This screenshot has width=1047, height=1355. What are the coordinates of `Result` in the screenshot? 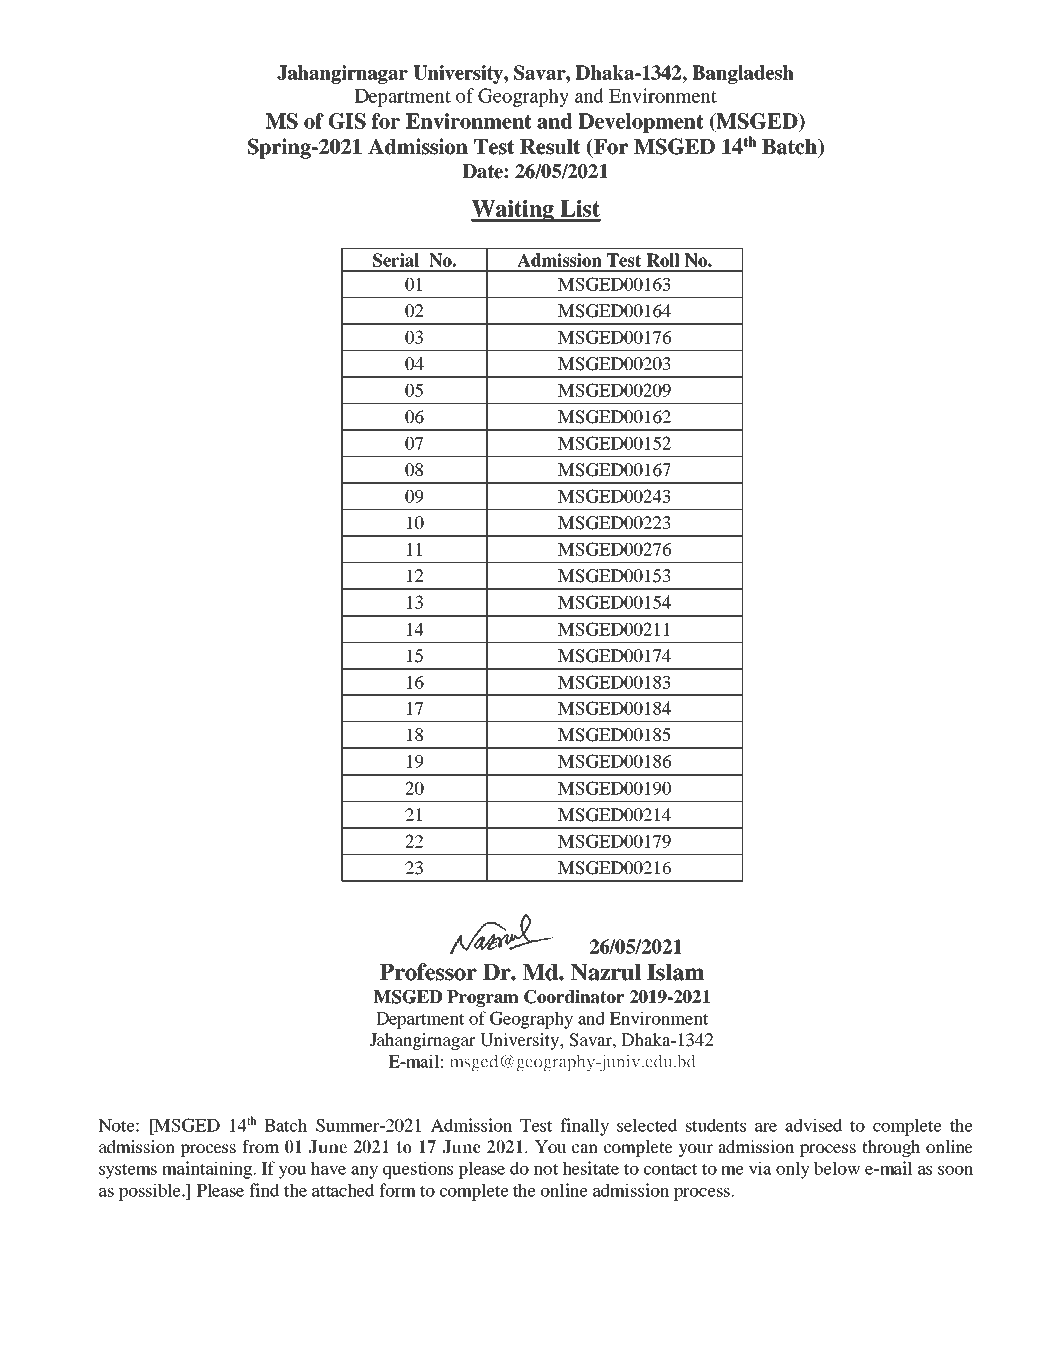 It's located at (550, 147).
